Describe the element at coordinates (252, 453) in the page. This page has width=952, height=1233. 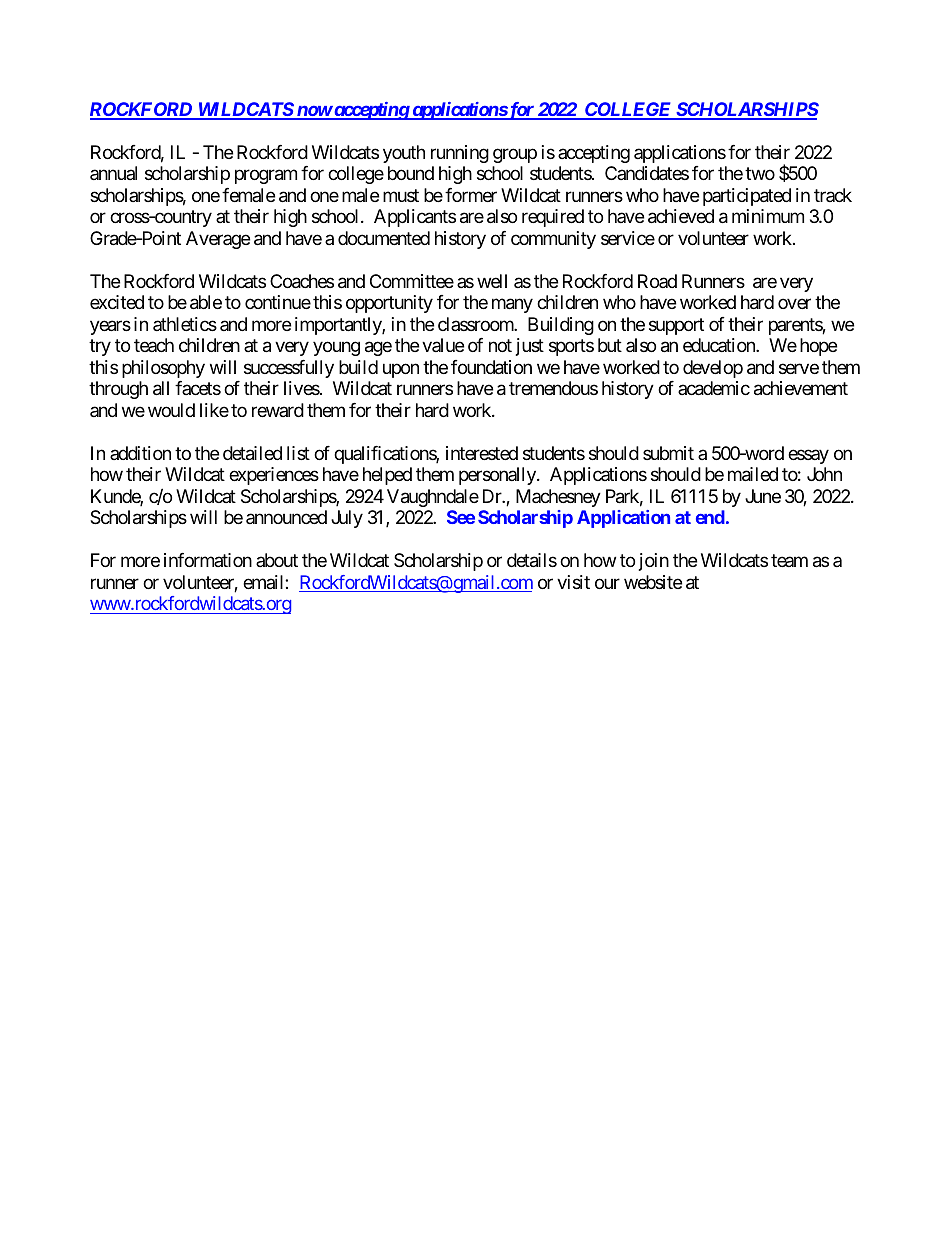
I see `detailed` at that location.
